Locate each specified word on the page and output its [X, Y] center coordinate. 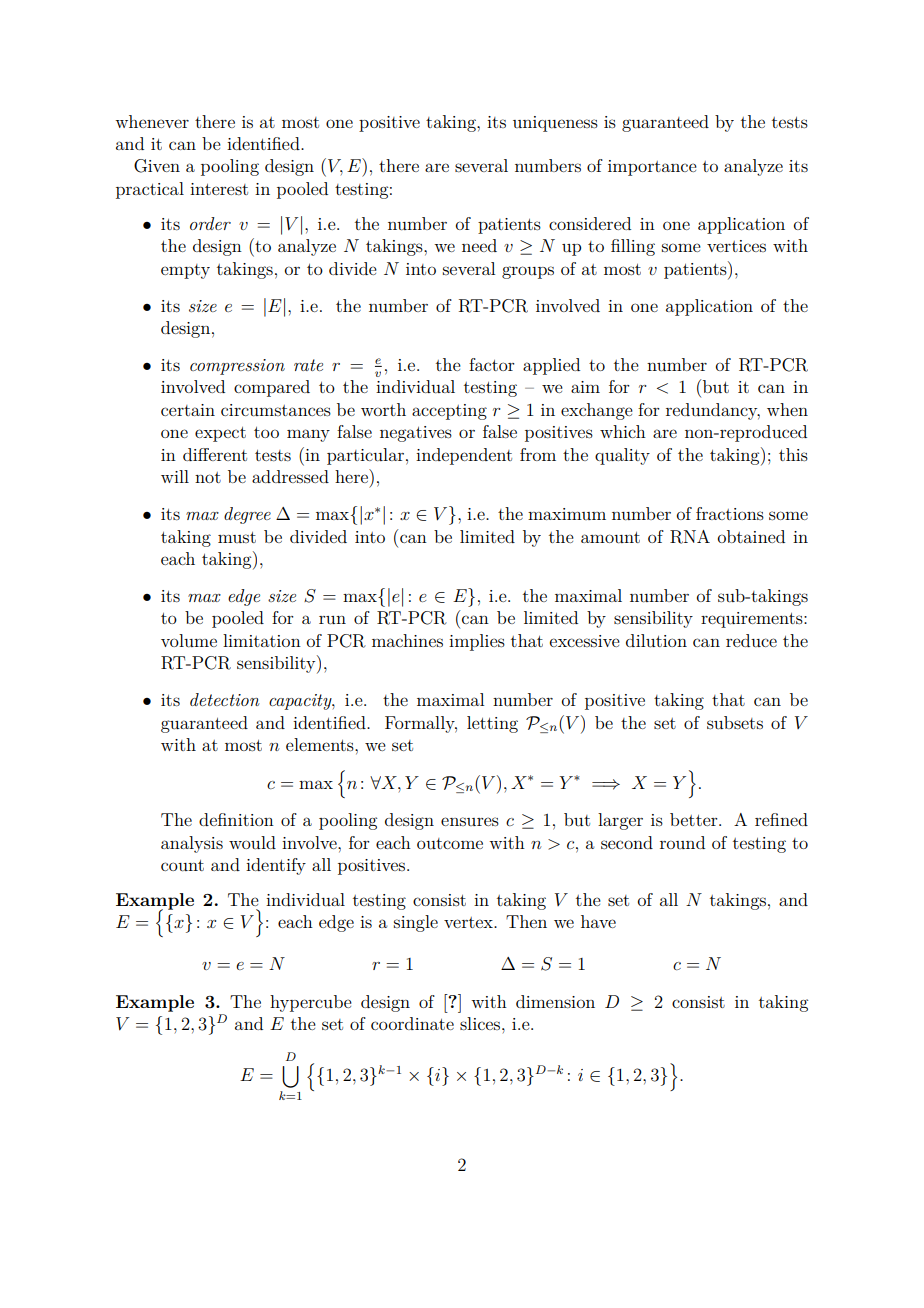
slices [481, 1023]
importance [652, 168]
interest [219, 189]
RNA [690, 537]
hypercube [311, 1003]
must [237, 537]
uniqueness [555, 124]
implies [477, 642]
